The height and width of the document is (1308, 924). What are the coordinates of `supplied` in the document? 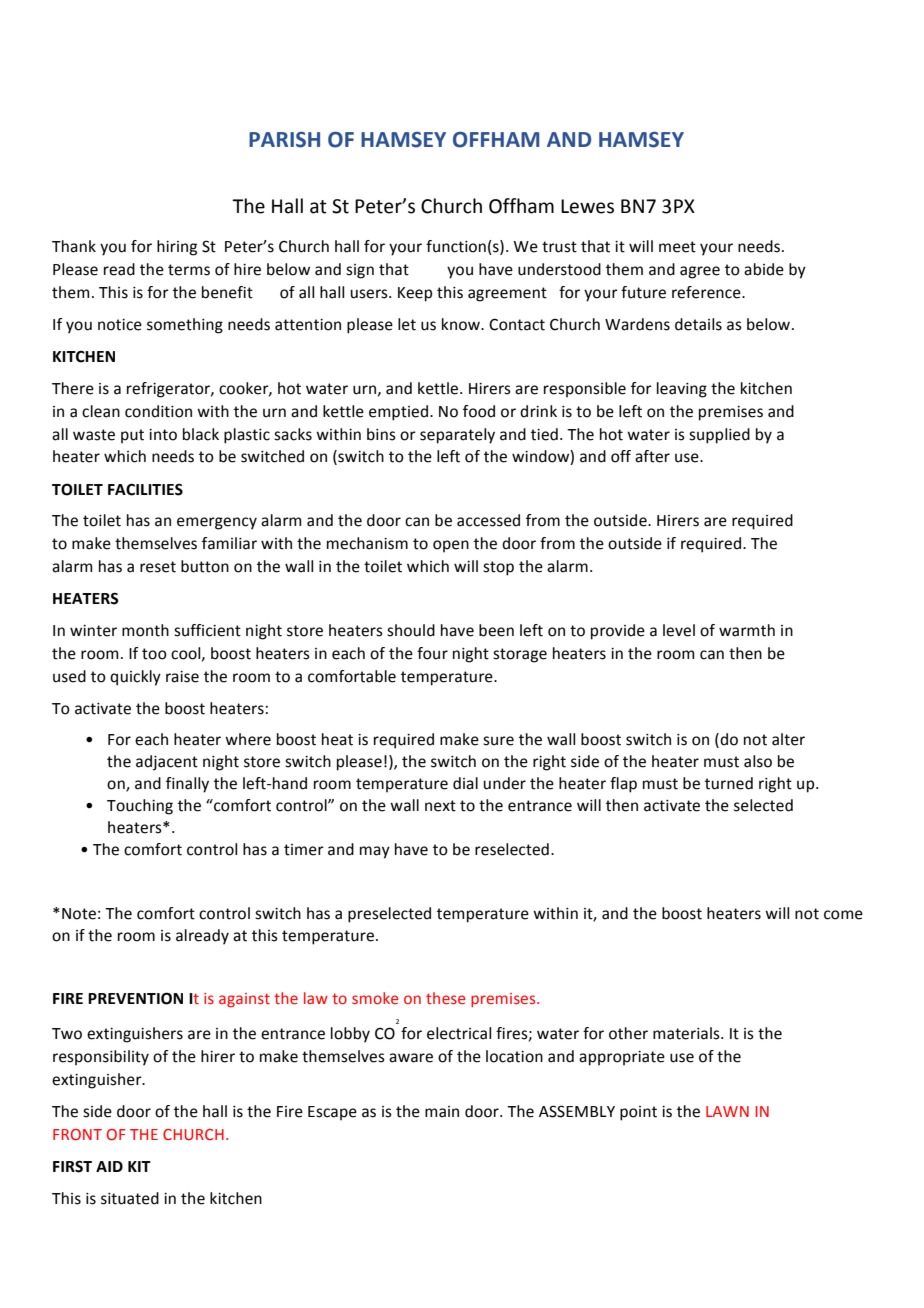 It's located at (719, 436).
